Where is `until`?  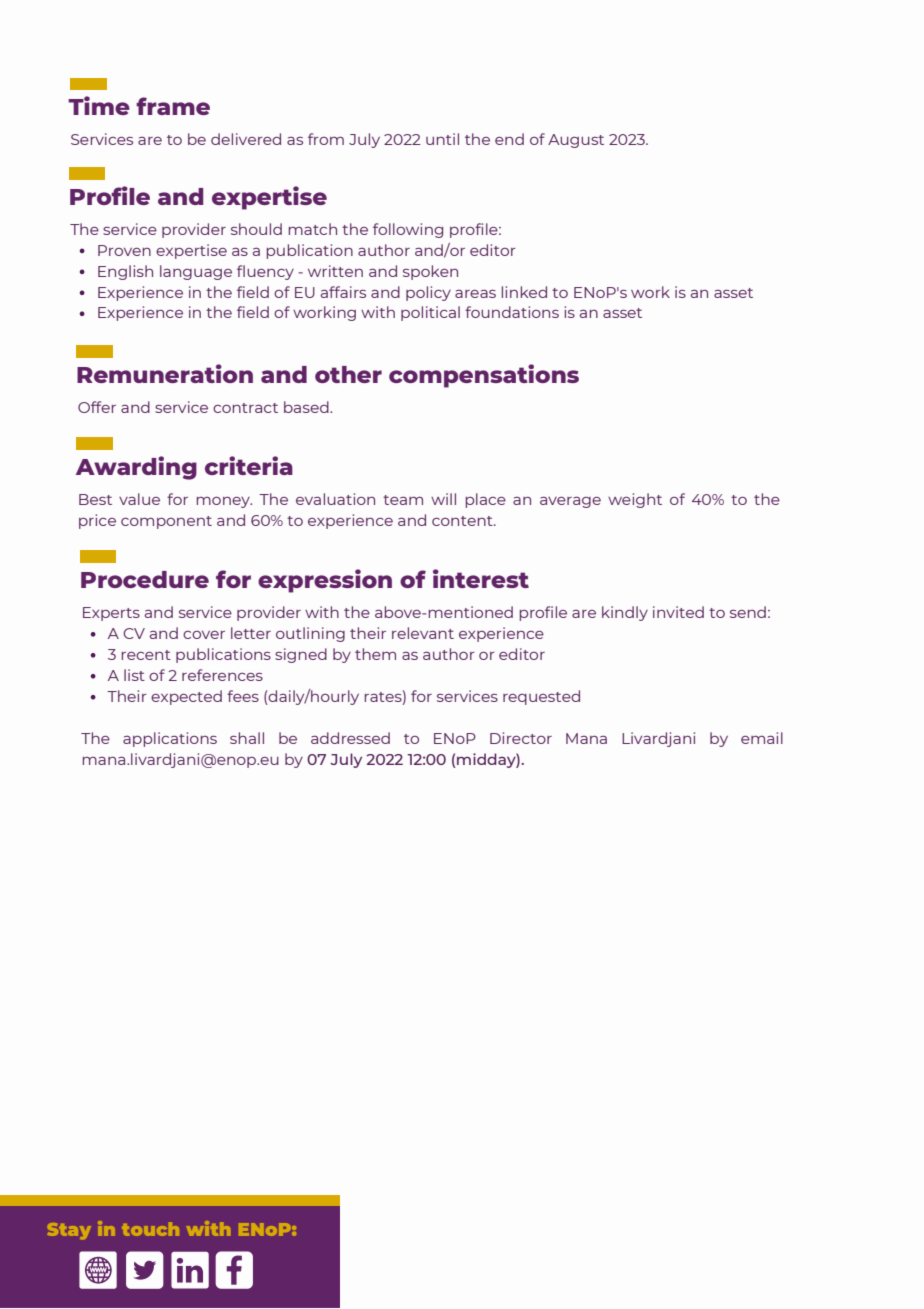
until is located at coordinates (442, 139).
